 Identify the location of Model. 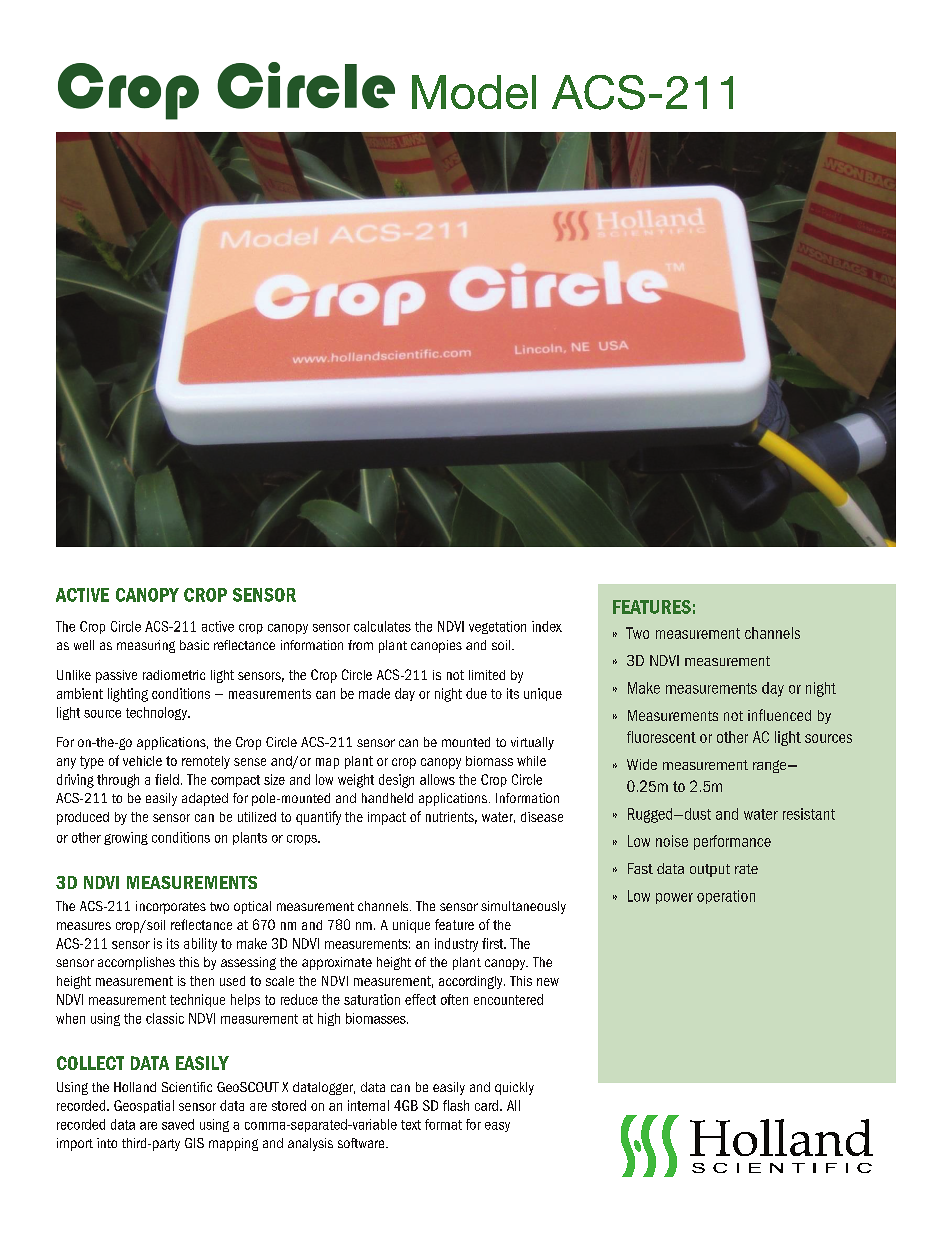
(474, 92).
